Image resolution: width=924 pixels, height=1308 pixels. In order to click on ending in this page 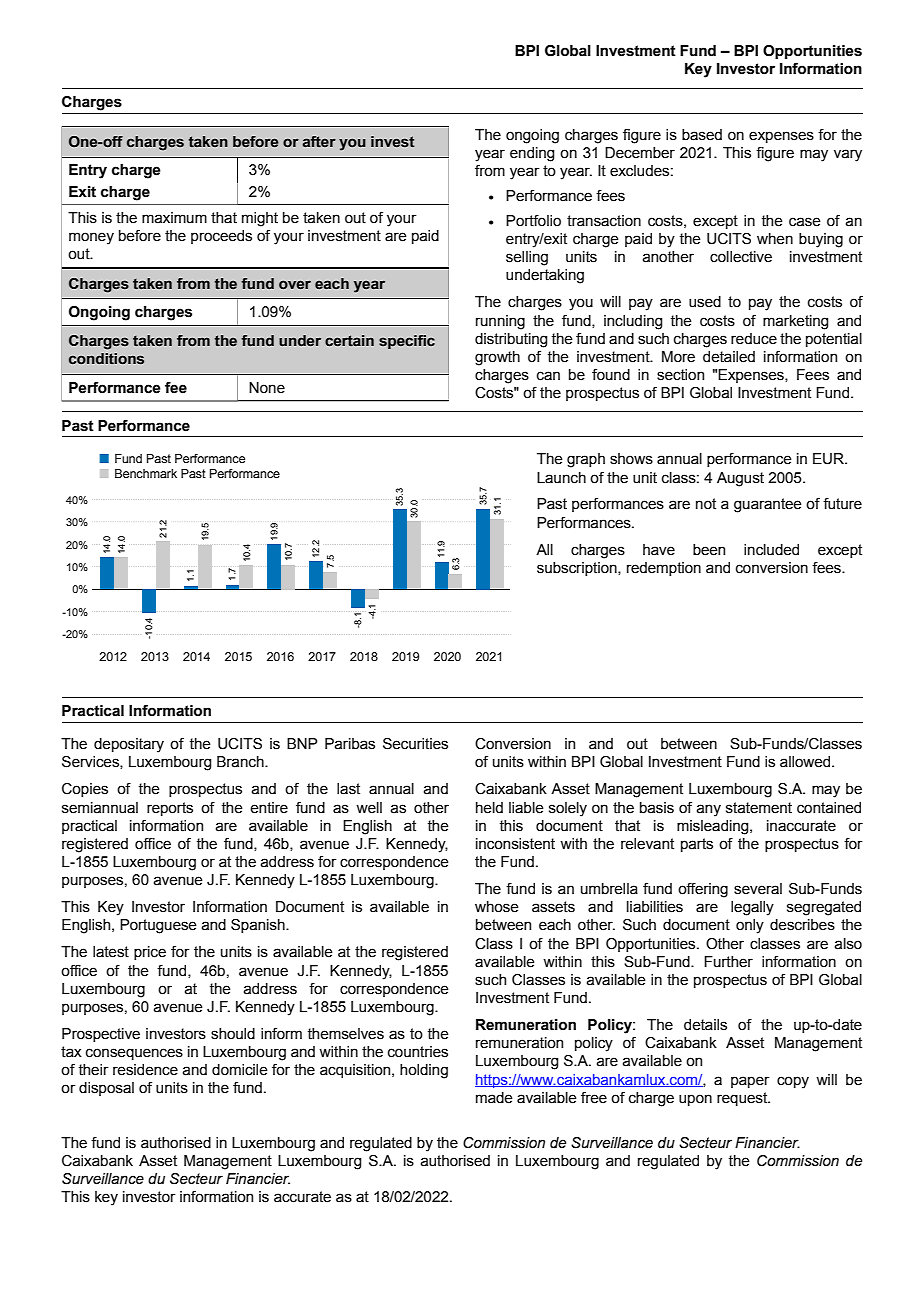, I will do `click(532, 154)`.
